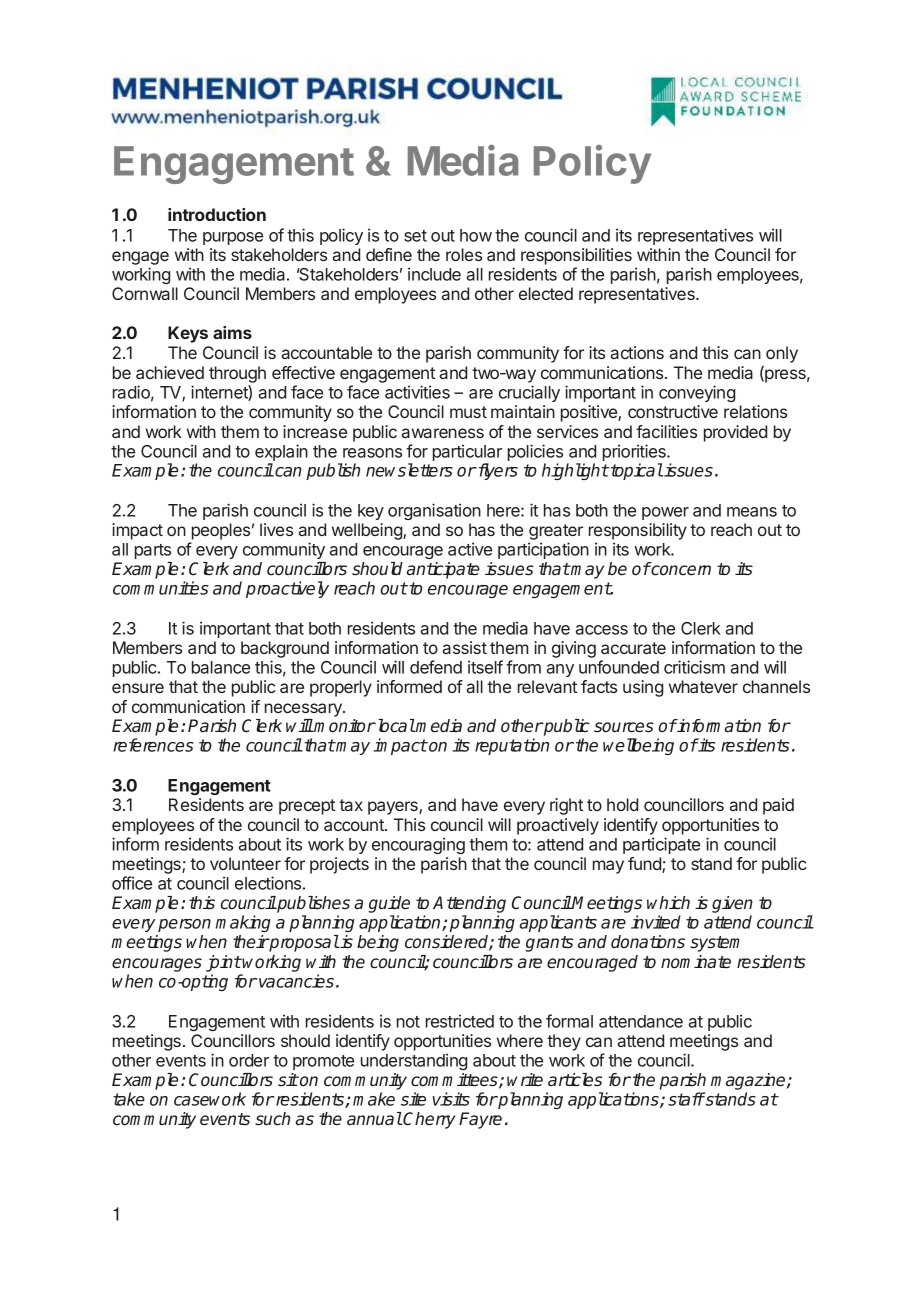 The height and width of the page is (1308, 924). I want to click on payers, so click(394, 808).
